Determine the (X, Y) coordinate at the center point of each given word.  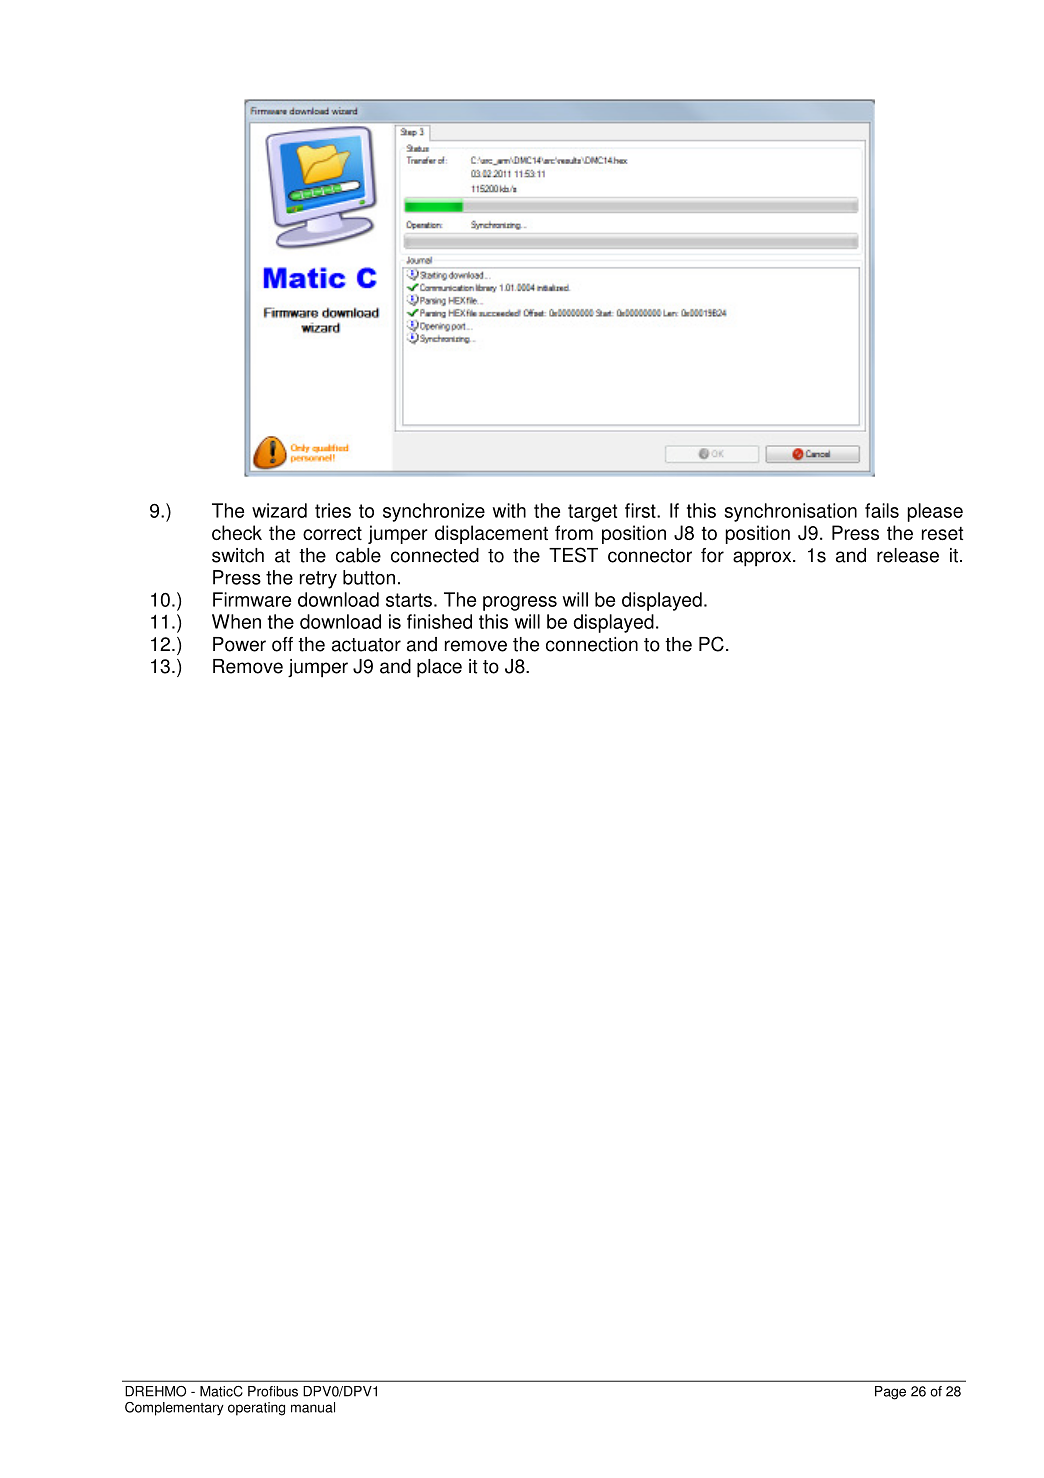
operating (256, 1409)
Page (890, 1393)
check (237, 532)
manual (313, 1407)
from (574, 532)
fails (882, 510)
